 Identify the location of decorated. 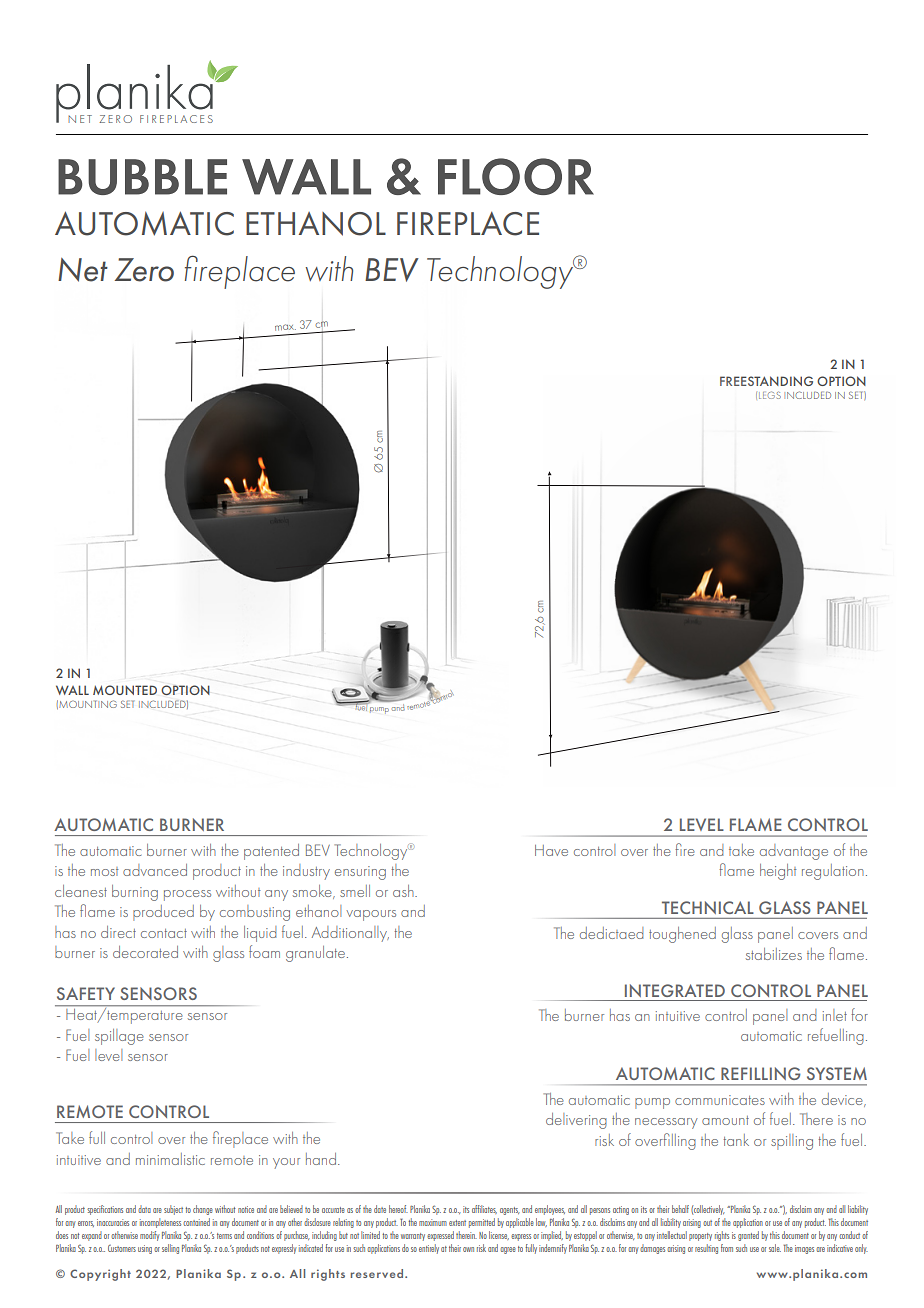
(145, 952).
